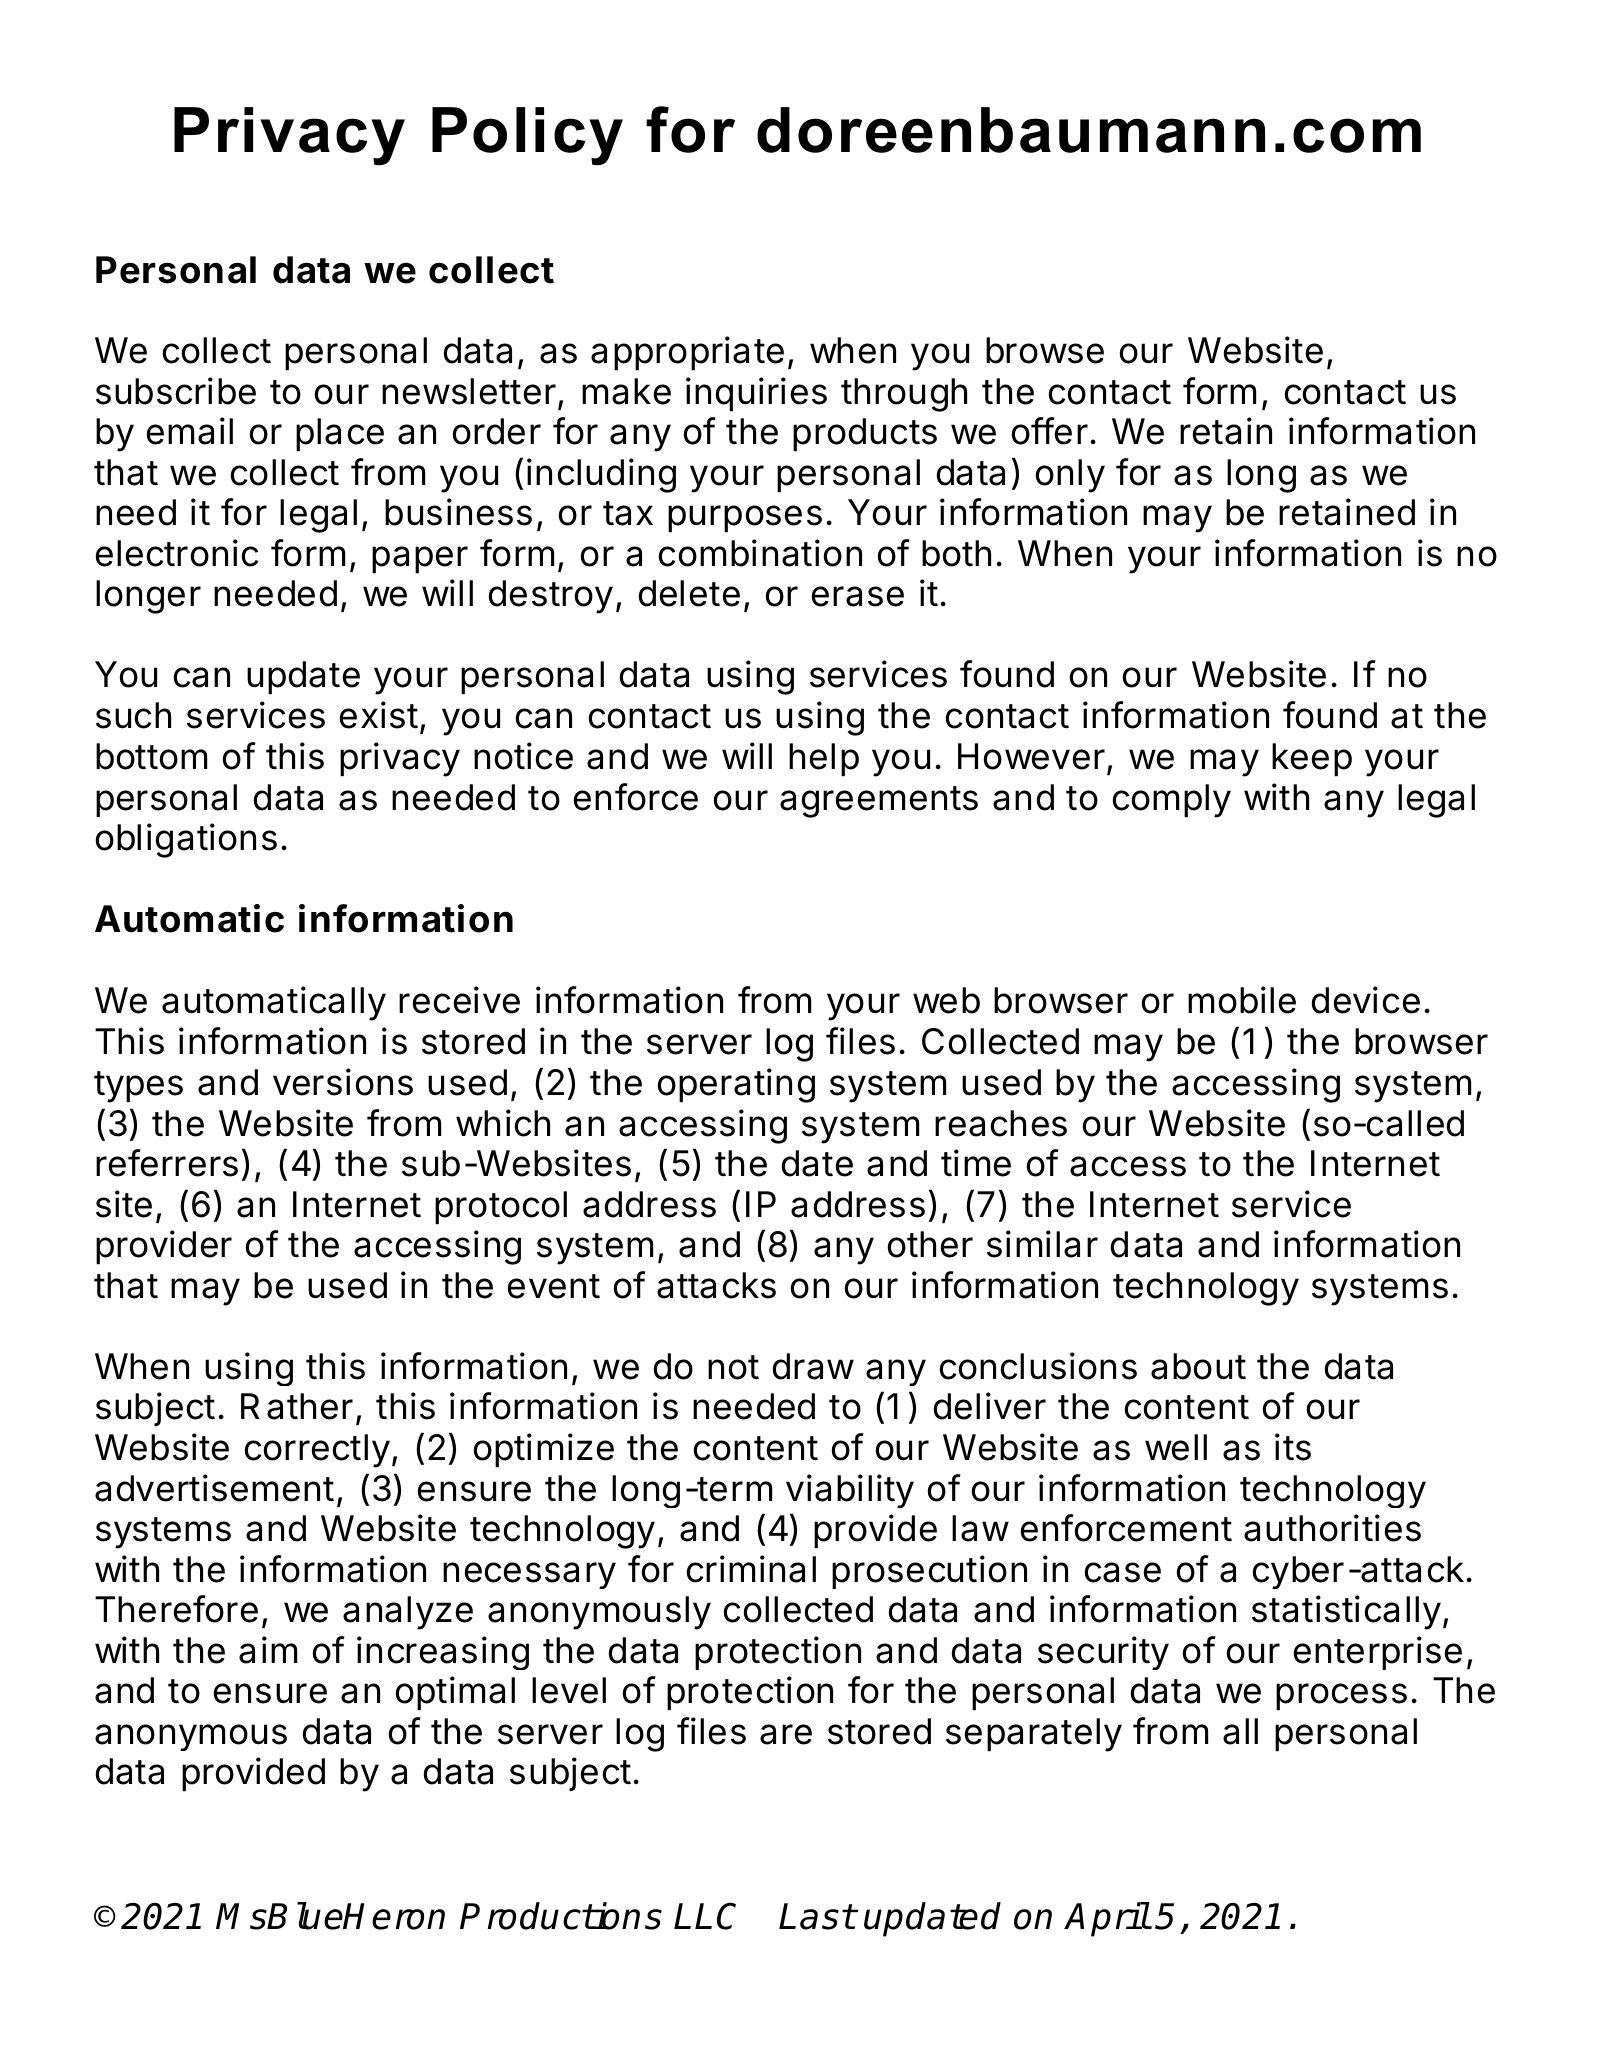 This document has height=2069, width=1599. Describe the element at coordinates (527, 136) in the document. I see `Policy` at that location.
